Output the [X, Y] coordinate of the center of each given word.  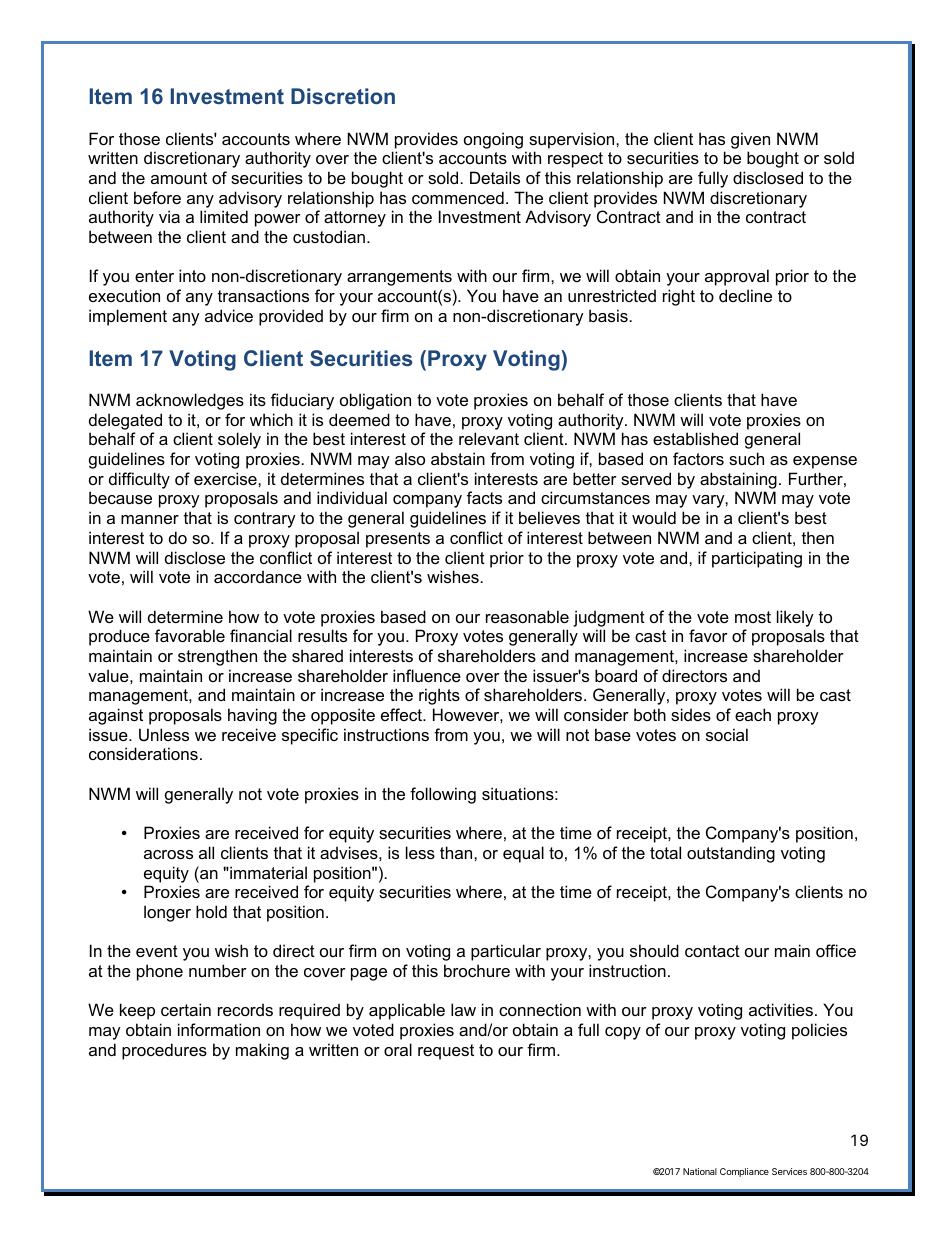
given [750, 140]
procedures [164, 1051]
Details [495, 177]
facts [484, 497]
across [168, 854]
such [746, 458]
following [443, 795]
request [446, 1052]
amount [179, 178]
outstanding [731, 854]
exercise [226, 478]
